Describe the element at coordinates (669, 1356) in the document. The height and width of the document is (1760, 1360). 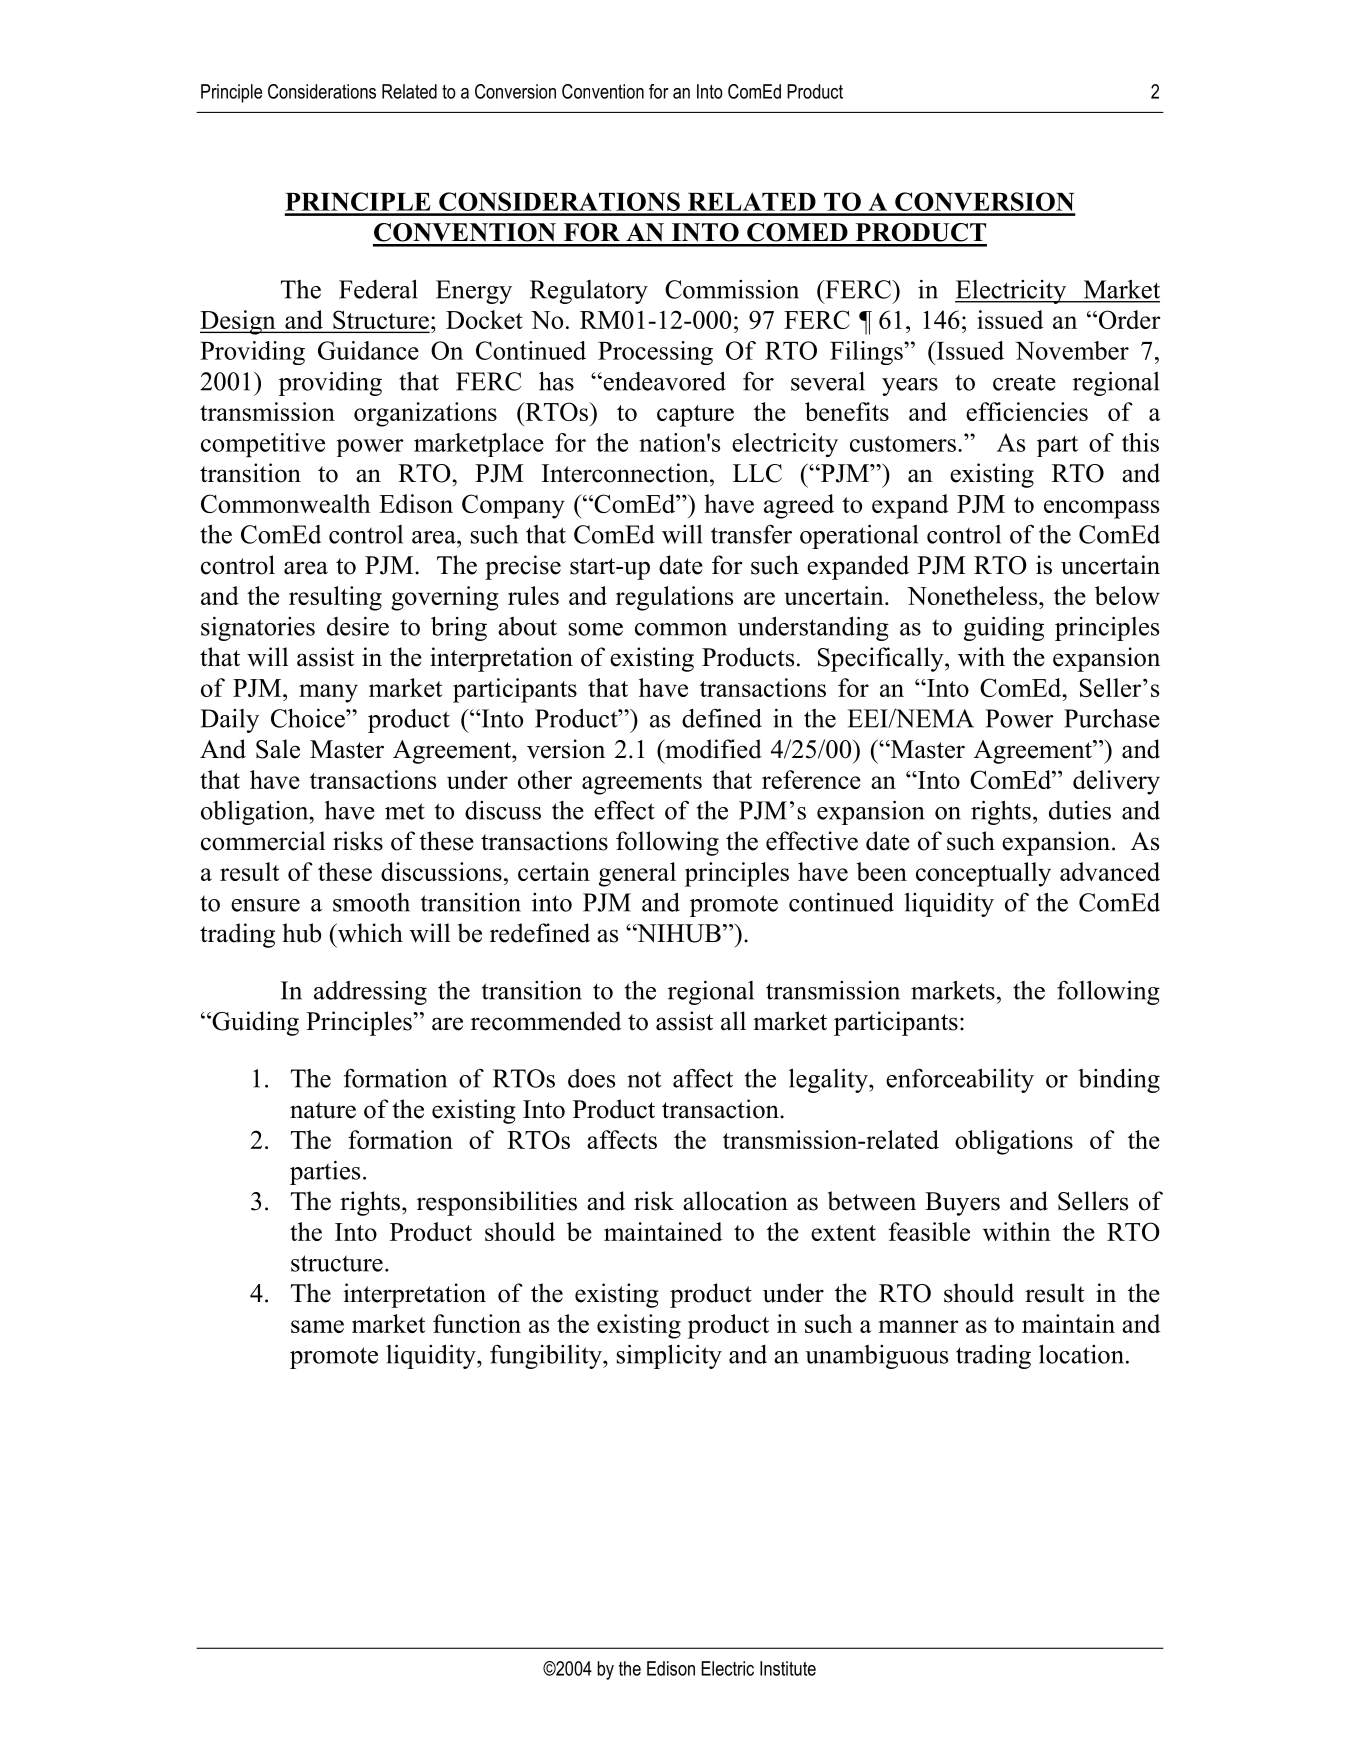
I see `simplicity` at that location.
